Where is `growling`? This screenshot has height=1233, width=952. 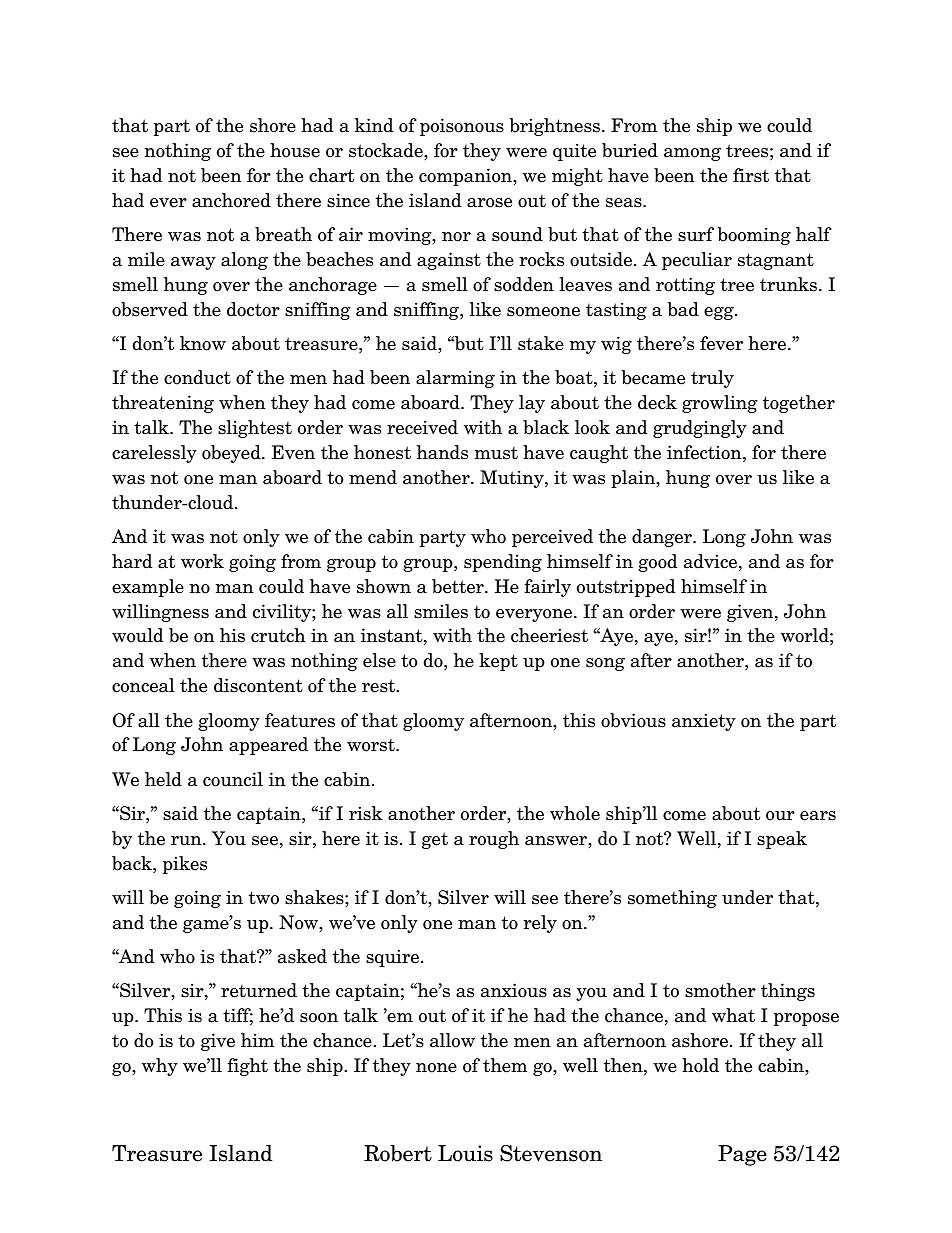
growling is located at coordinates (720, 404).
